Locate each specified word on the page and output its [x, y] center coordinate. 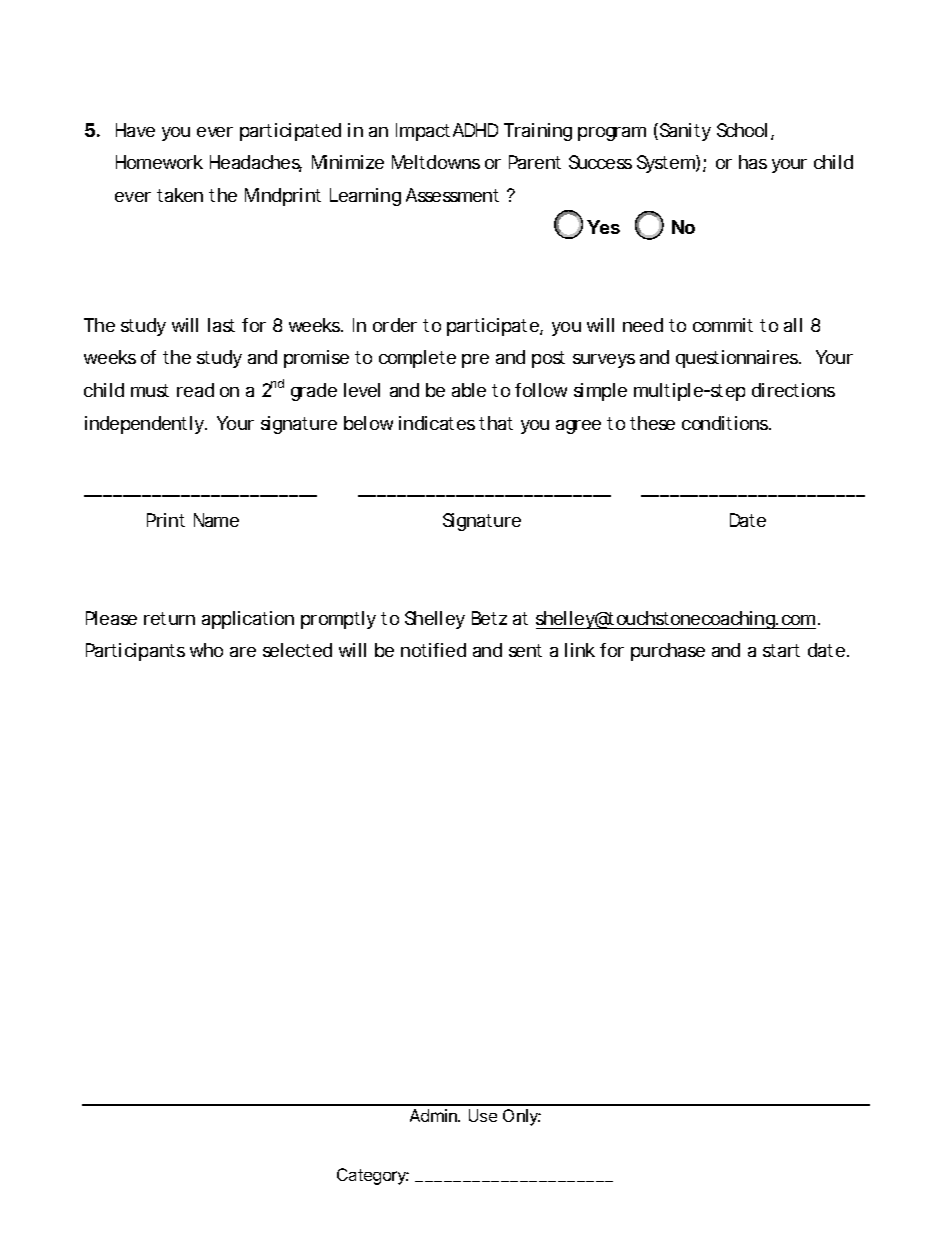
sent [525, 650]
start [781, 650]
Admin [434, 1115]
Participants [135, 652]
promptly [338, 620]
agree [578, 427]
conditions [725, 423]
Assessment [452, 195]
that [496, 423]
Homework [159, 162]
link [580, 650]
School [742, 130]
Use [483, 1115]
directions [793, 390]
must [150, 390]
